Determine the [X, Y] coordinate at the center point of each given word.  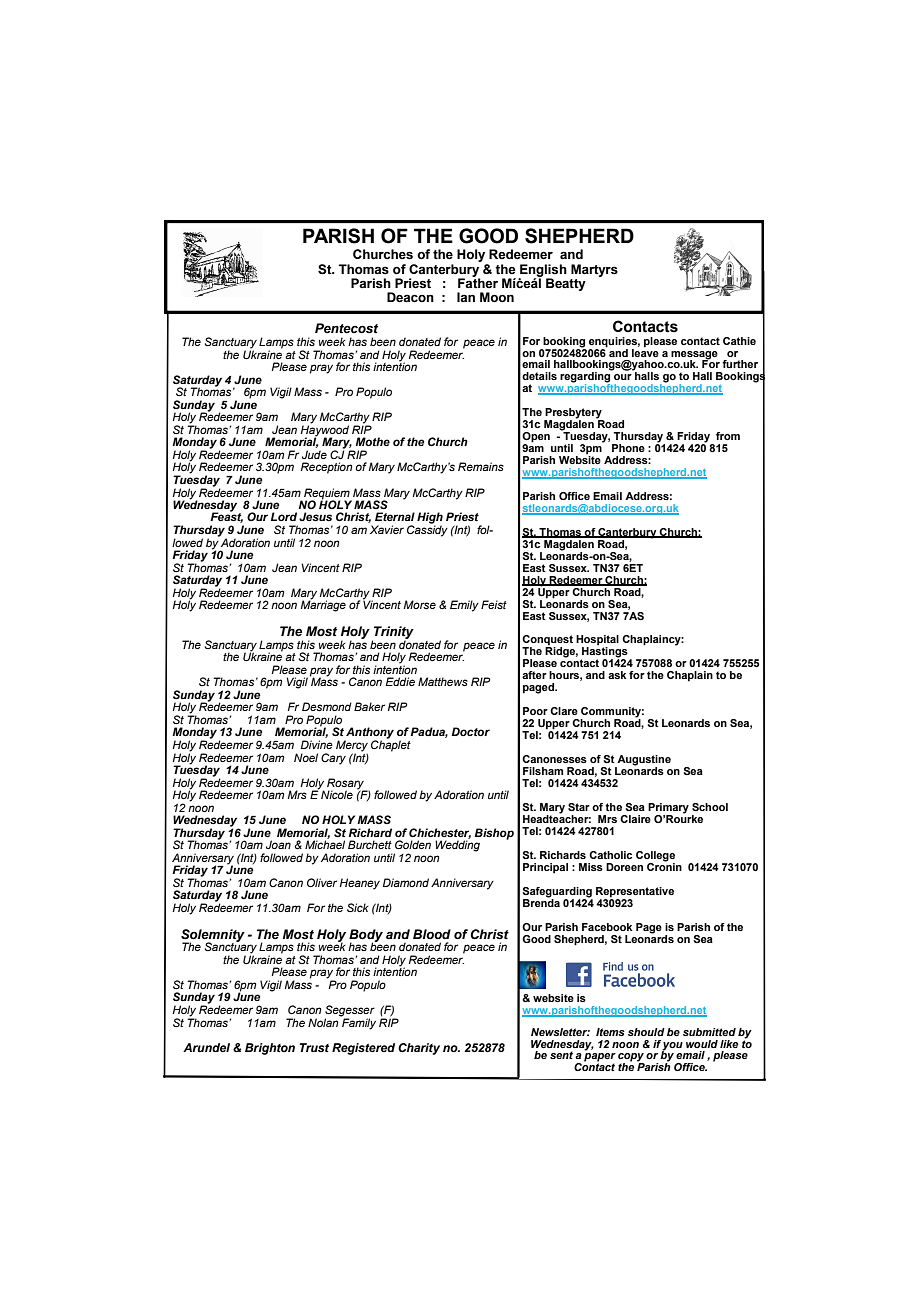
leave [645, 351]
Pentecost [346, 328]
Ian [466, 297]
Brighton [270, 1049]
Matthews [443, 681]
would [702, 1044]
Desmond [327, 706]
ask [617, 675]
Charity [419, 1049]
